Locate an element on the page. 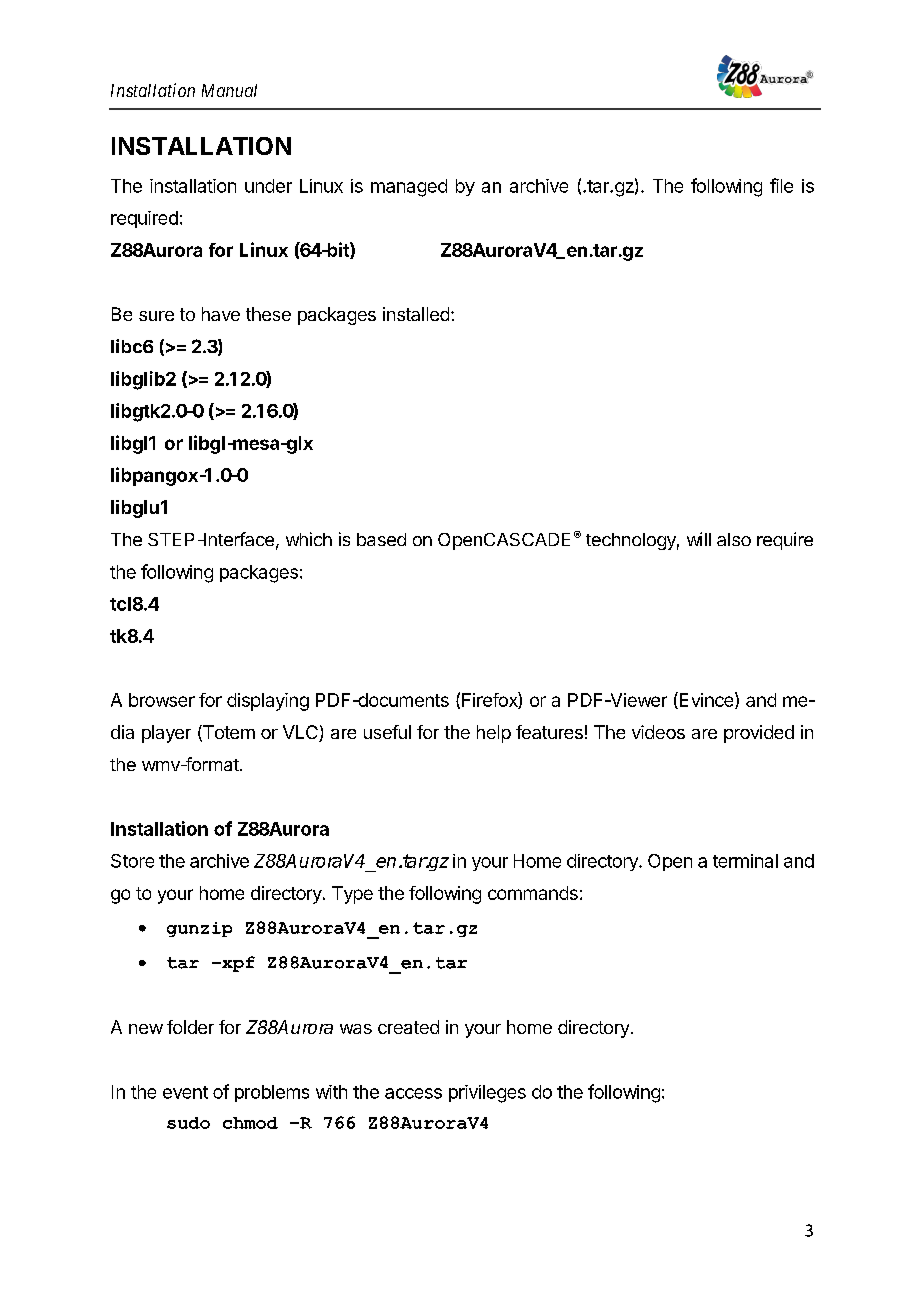  event is located at coordinates (185, 1092).
